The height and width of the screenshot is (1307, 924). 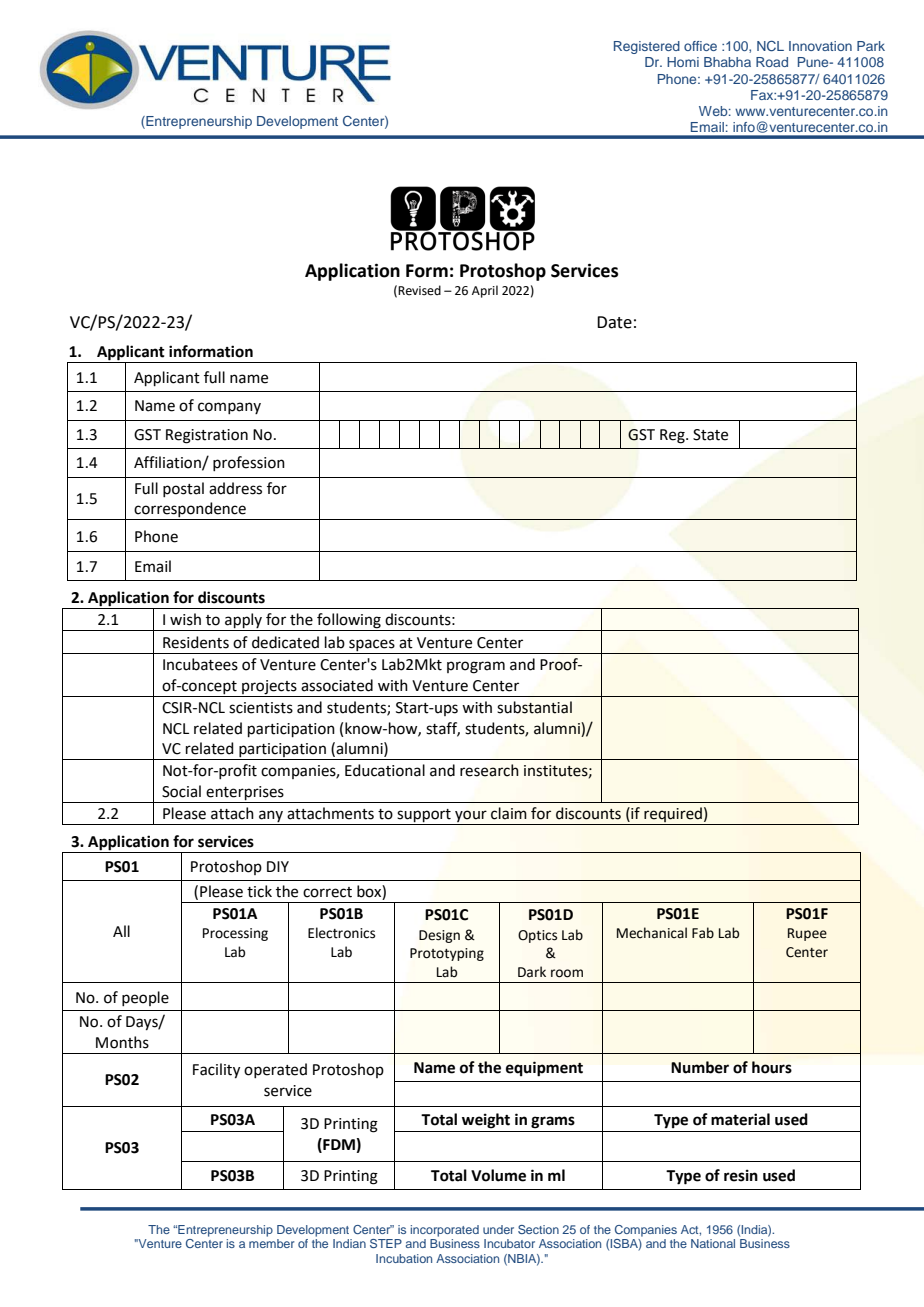 What do you see at coordinates (498, 1229) in the screenshot?
I see `under` at bounding box center [498, 1229].
